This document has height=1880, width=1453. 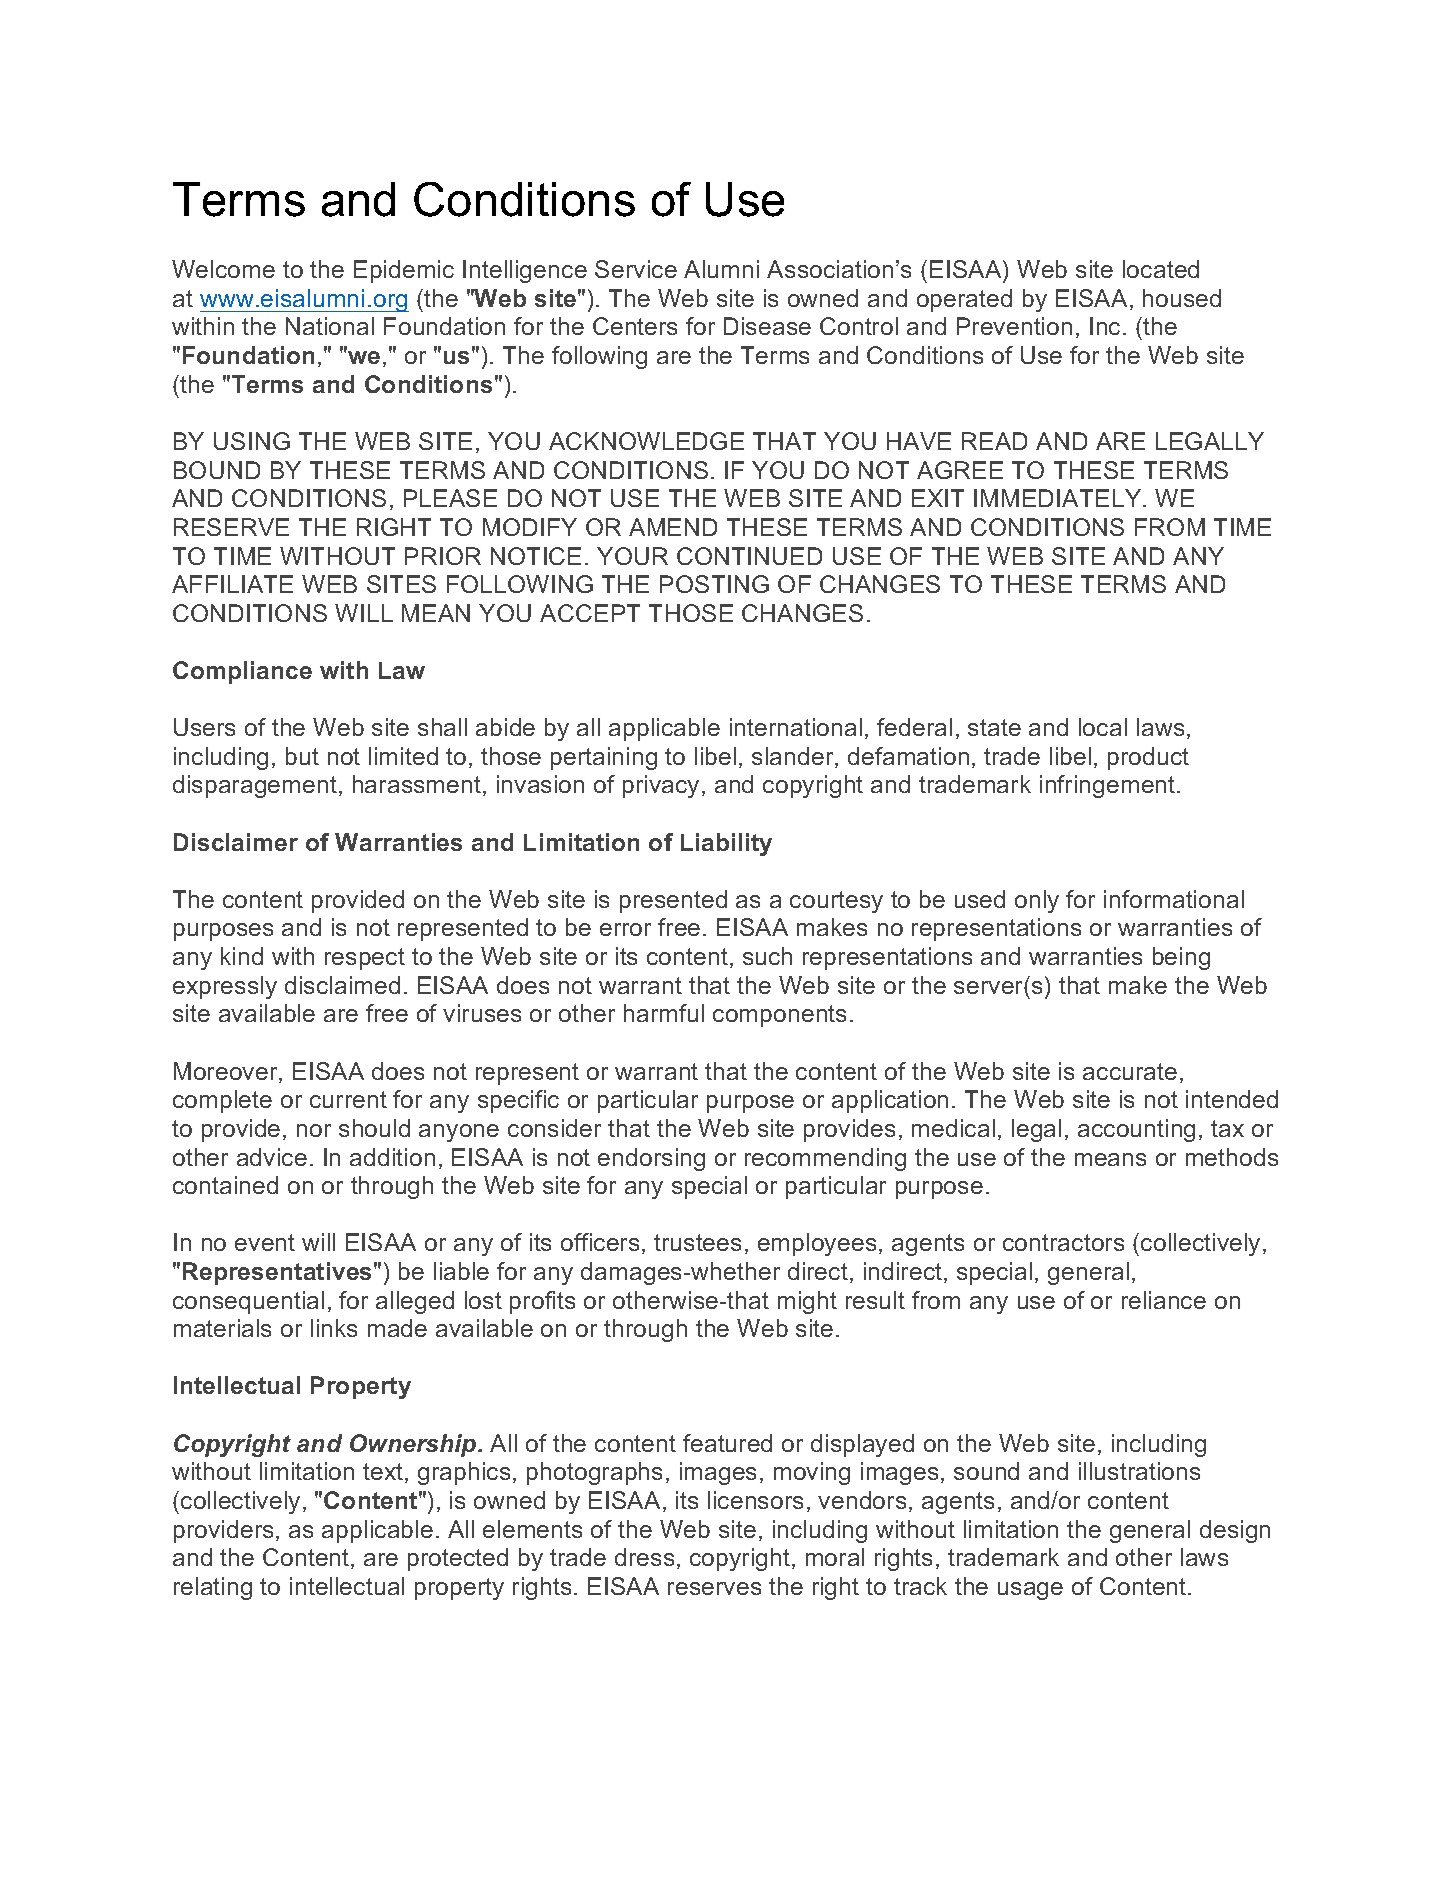 I want to click on relating, so click(x=213, y=1588).
